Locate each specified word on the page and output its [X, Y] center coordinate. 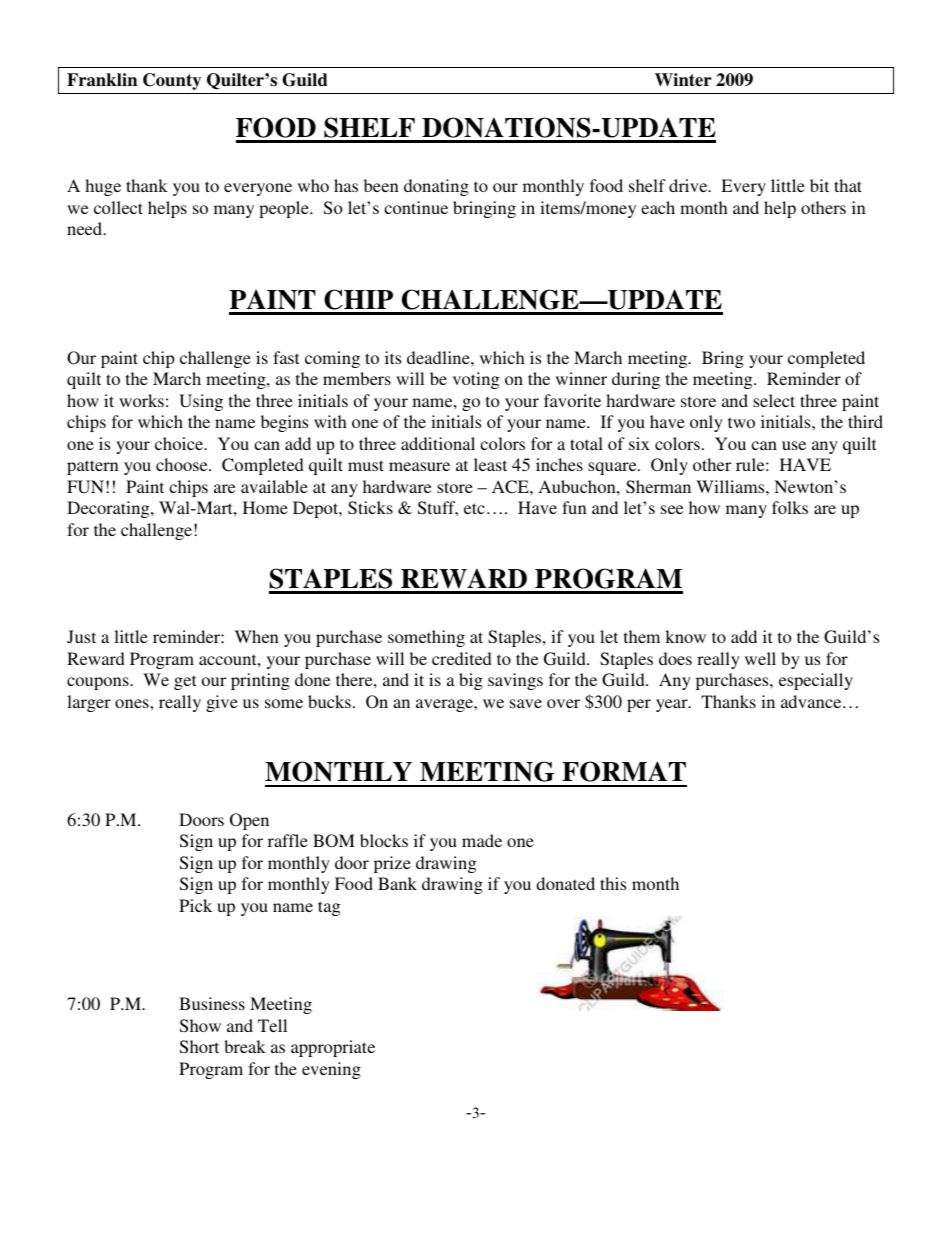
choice [180, 443]
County [172, 81]
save [526, 703]
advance [812, 701]
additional [438, 443]
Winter [683, 80]
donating [436, 187]
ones [133, 703]
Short [199, 1047]
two [741, 422]
